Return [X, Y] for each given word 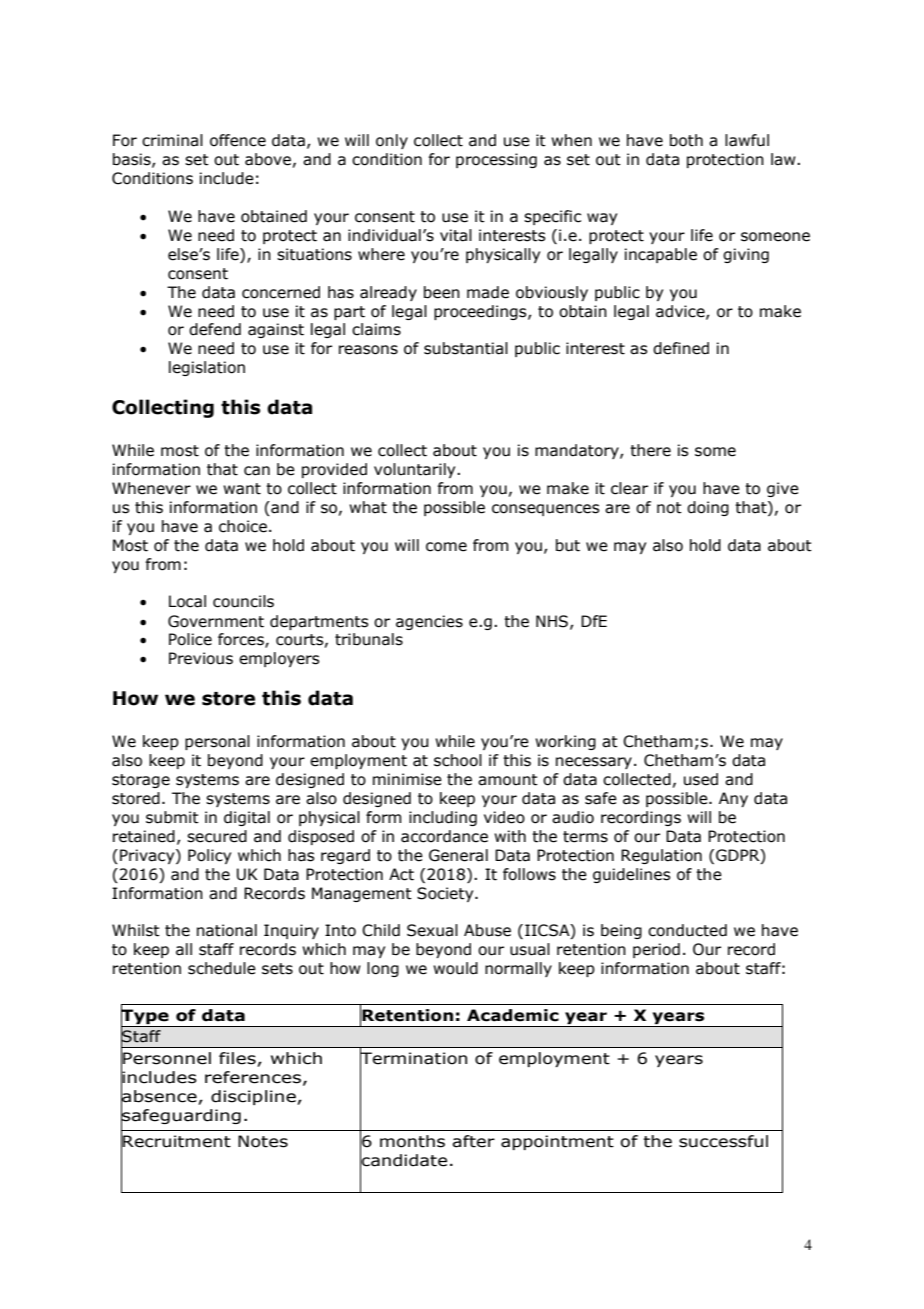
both [686, 140]
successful [723, 1141]
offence [238, 140]
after [473, 1141]
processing [496, 160]
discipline [254, 1097]
